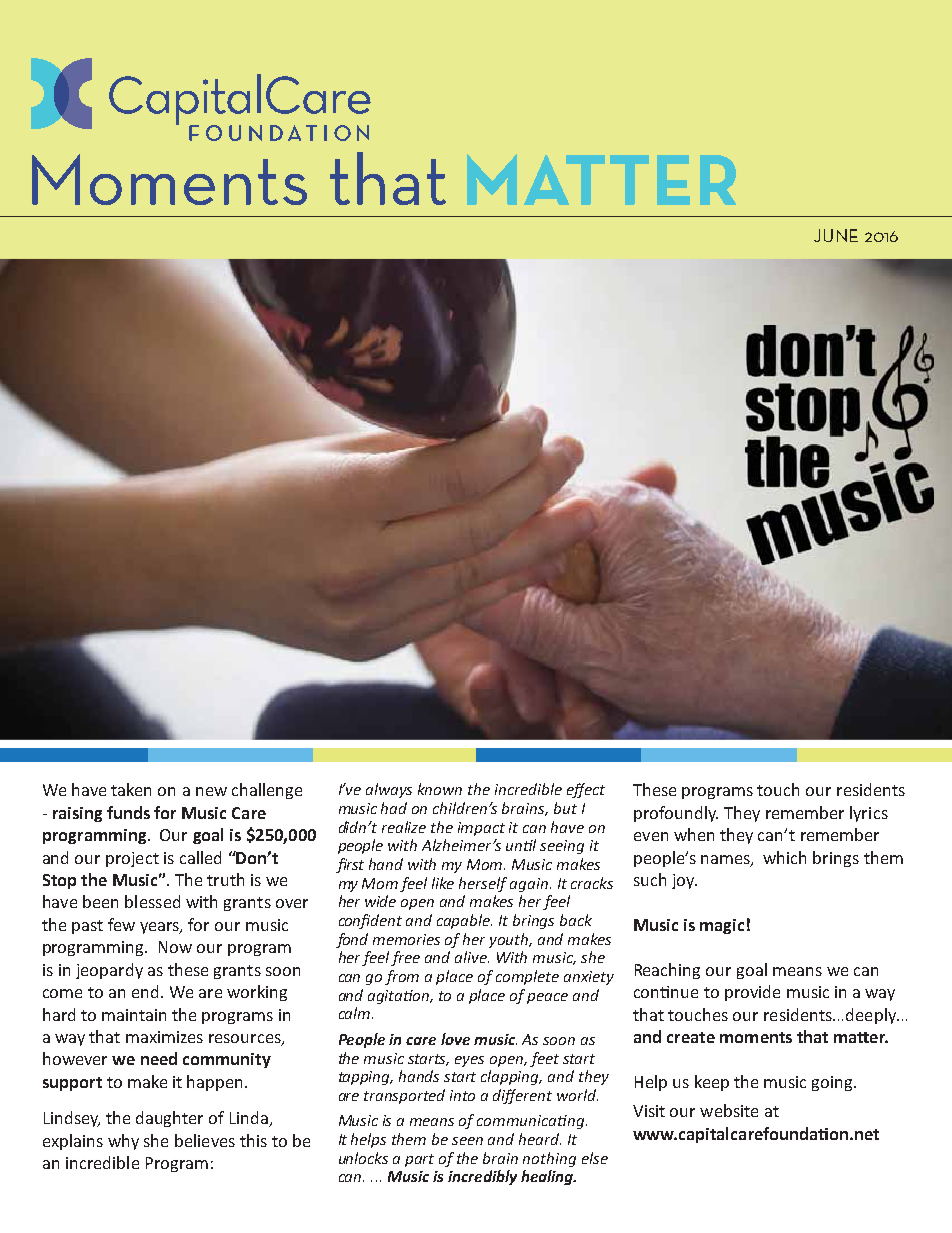 The width and height of the page is (952, 1233). Describe the element at coordinates (481, 829) in the page. I see `impact` at that location.
